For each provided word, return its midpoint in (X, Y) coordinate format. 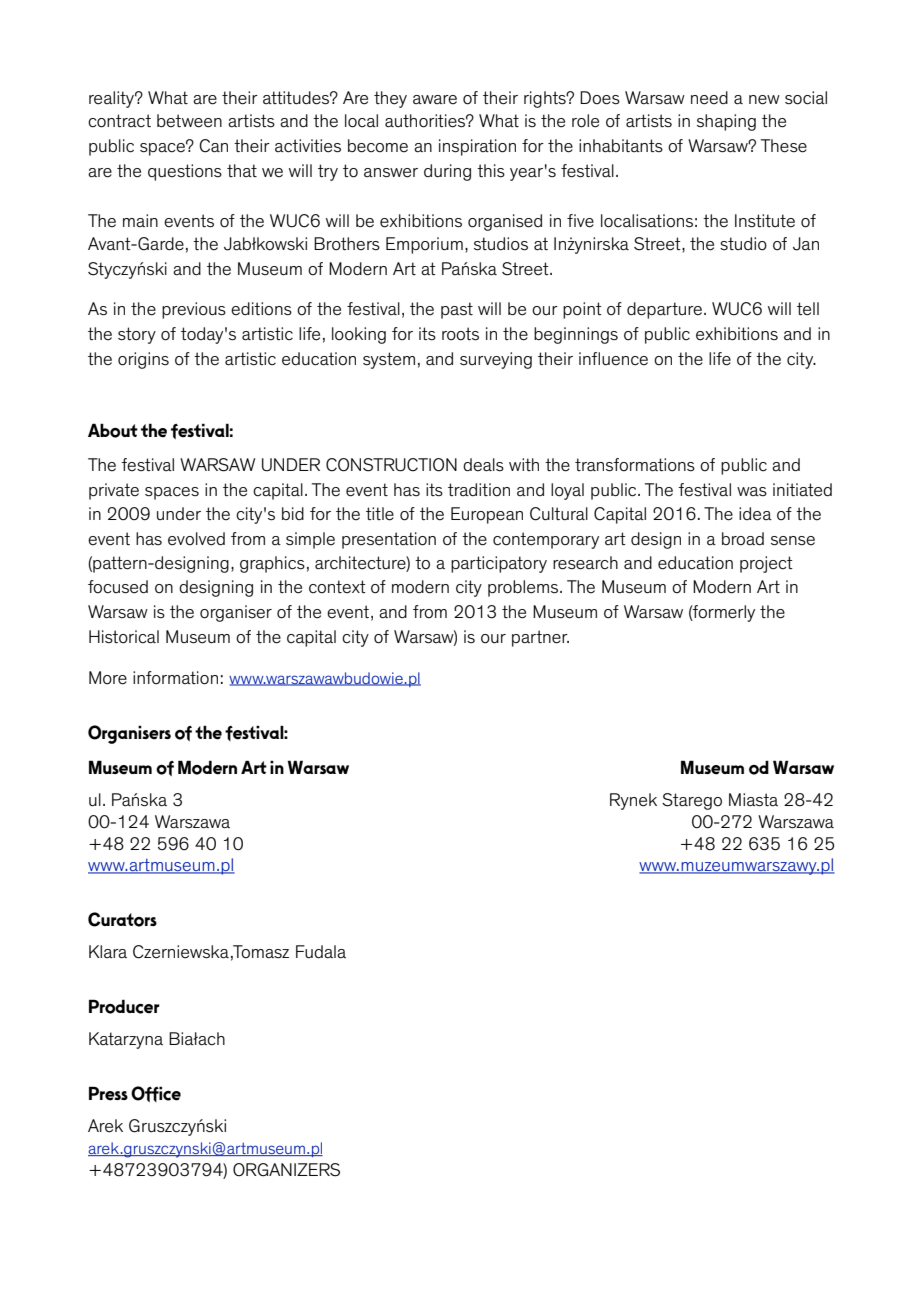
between (189, 121)
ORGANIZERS (286, 1170)
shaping (726, 122)
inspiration (477, 147)
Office (156, 1094)
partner (540, 638)
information (175, 678)
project (766, 564)
